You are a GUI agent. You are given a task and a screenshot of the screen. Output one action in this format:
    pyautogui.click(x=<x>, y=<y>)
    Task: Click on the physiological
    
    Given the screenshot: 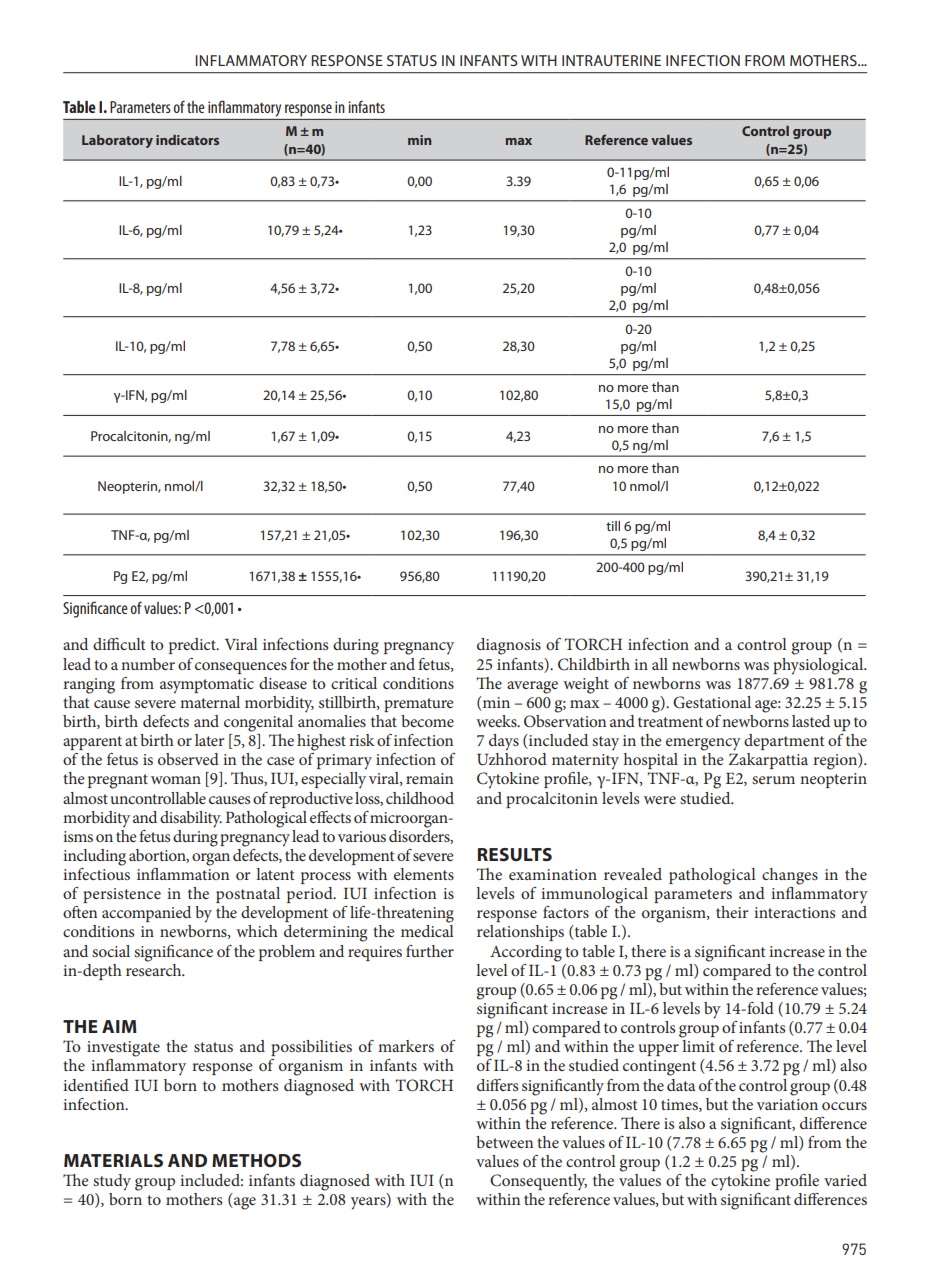 What is the action you would take?
    pyautogui.click(x=819, y=666)
